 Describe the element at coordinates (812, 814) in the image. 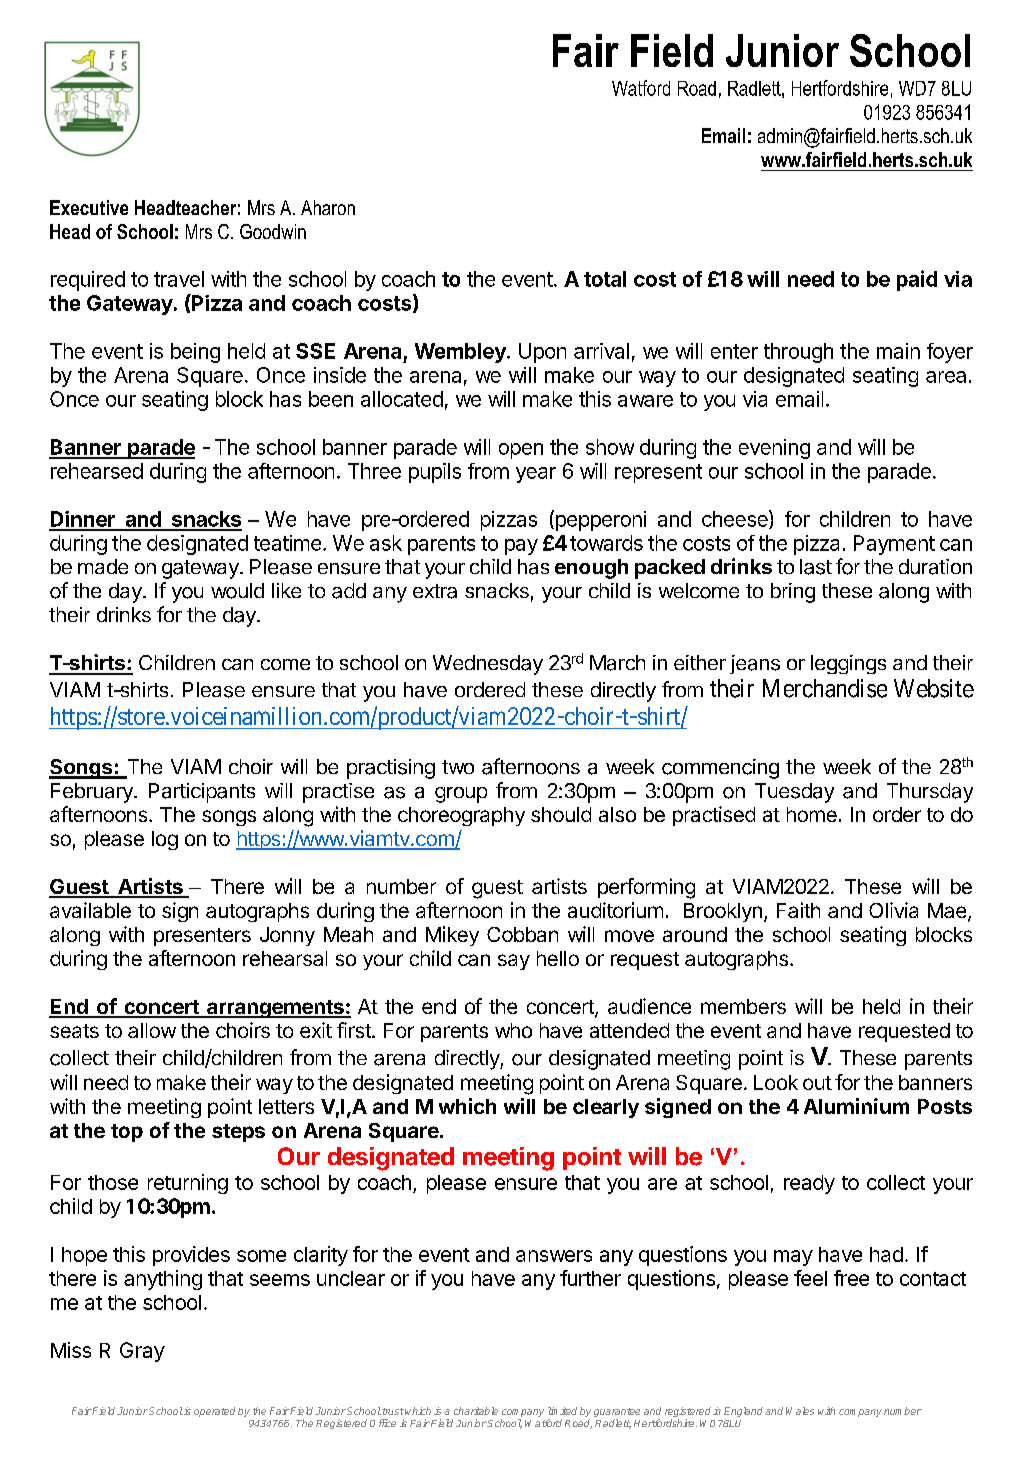

I see `home` at that location.
